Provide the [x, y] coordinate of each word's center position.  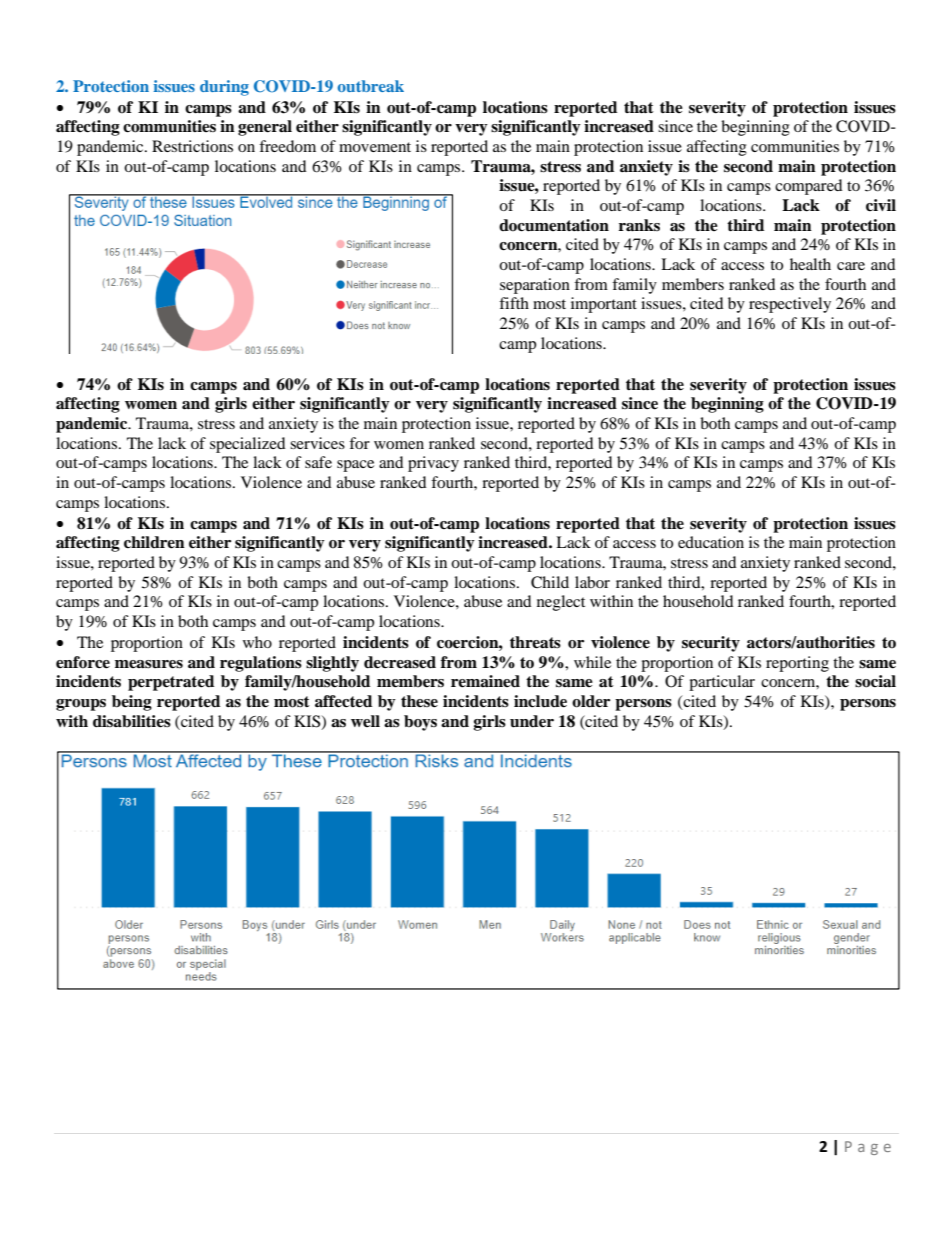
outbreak [371, 86]
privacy [433, 464]
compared [809, 187]
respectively [790, 305]
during [224, 88]
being [132, 703]
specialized [248, 445]
